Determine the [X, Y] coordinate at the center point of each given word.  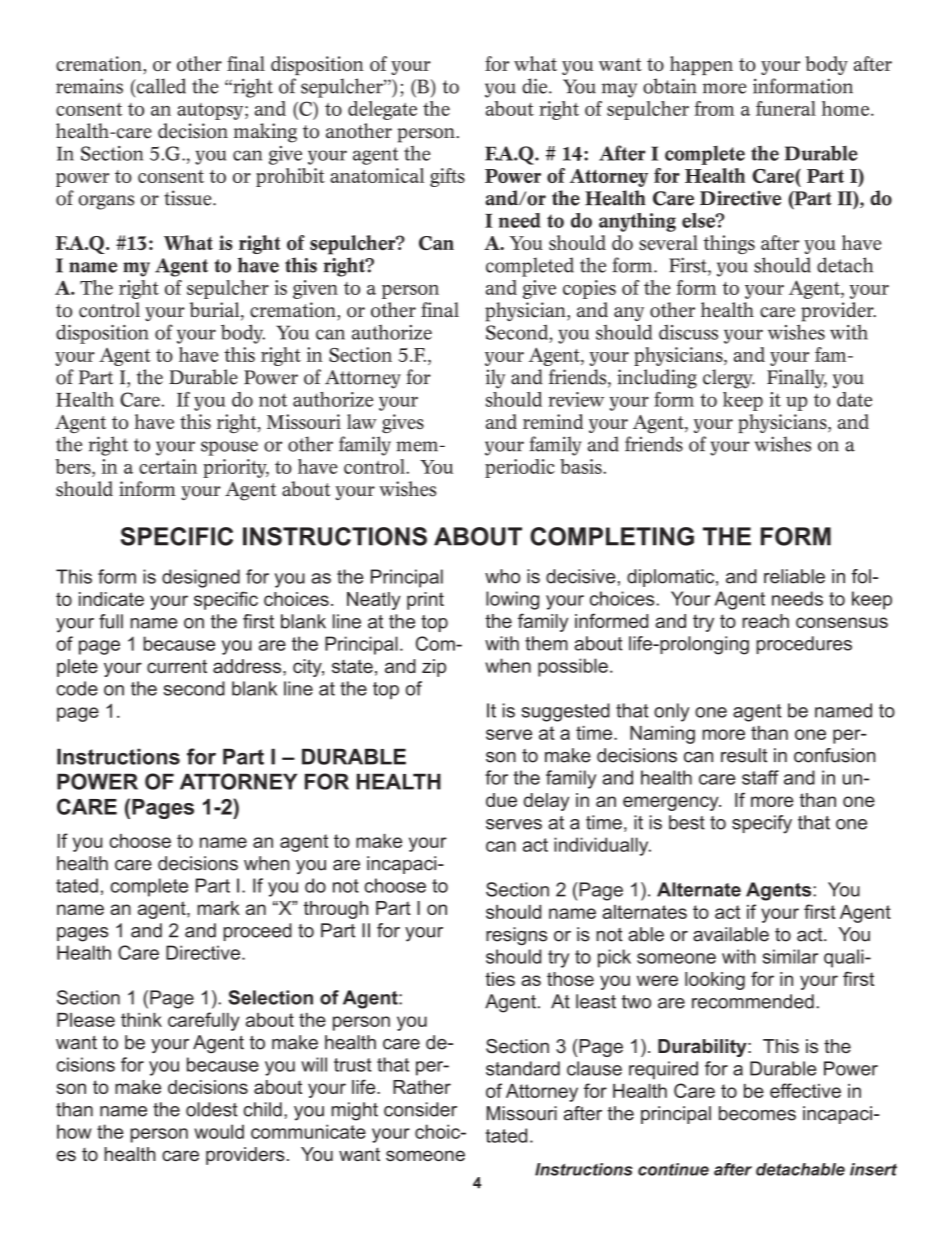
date [854, 399]
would [219, 1131]
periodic [520, 468]
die [536, 86]
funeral [786, 108]
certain [168, 466]
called [160, 87]
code [77, 688]
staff [760, 777]
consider [420, 1109]
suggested [565, 712]
